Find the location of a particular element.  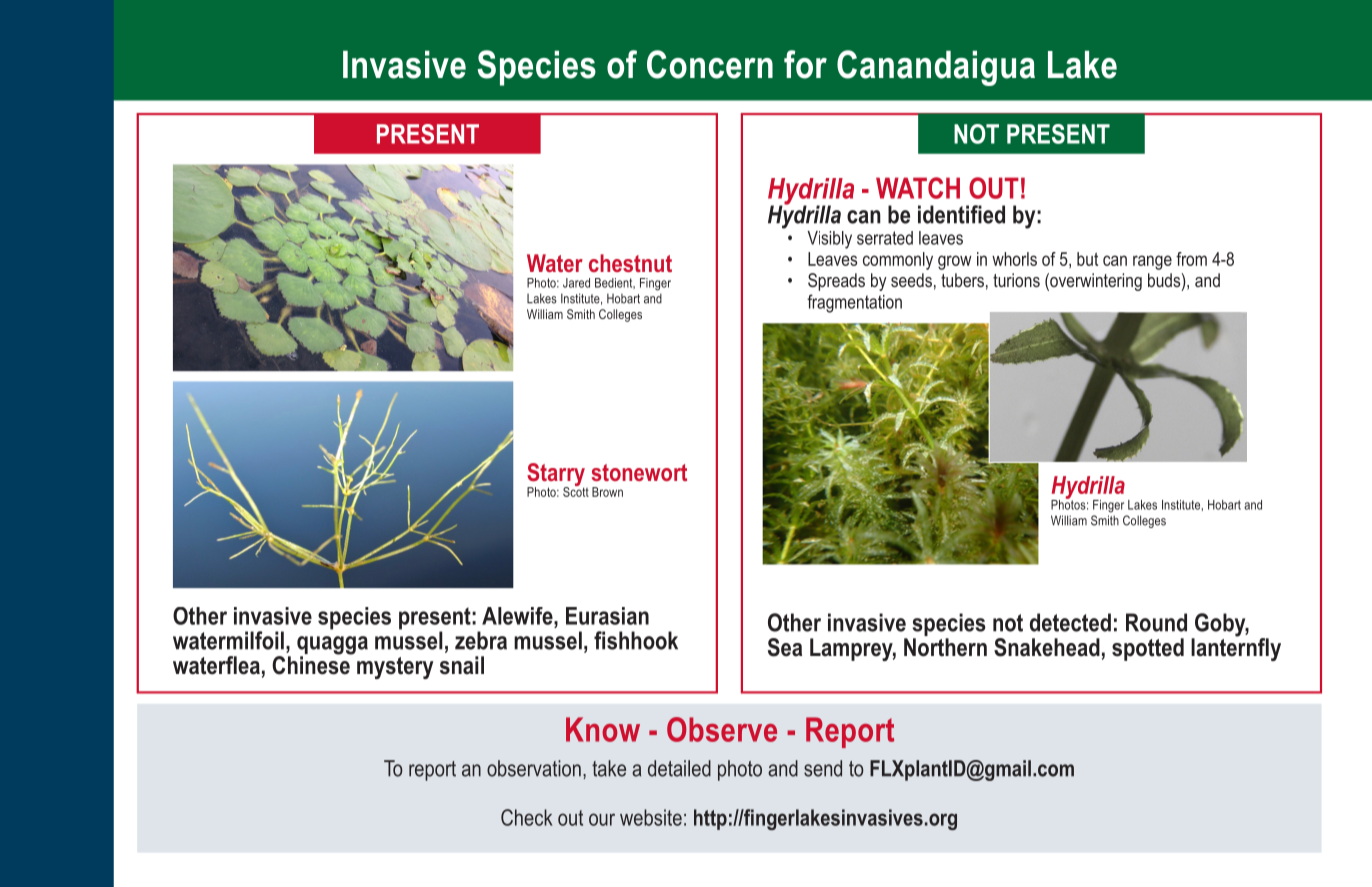

Concern is located at coordinates (710, 64).
